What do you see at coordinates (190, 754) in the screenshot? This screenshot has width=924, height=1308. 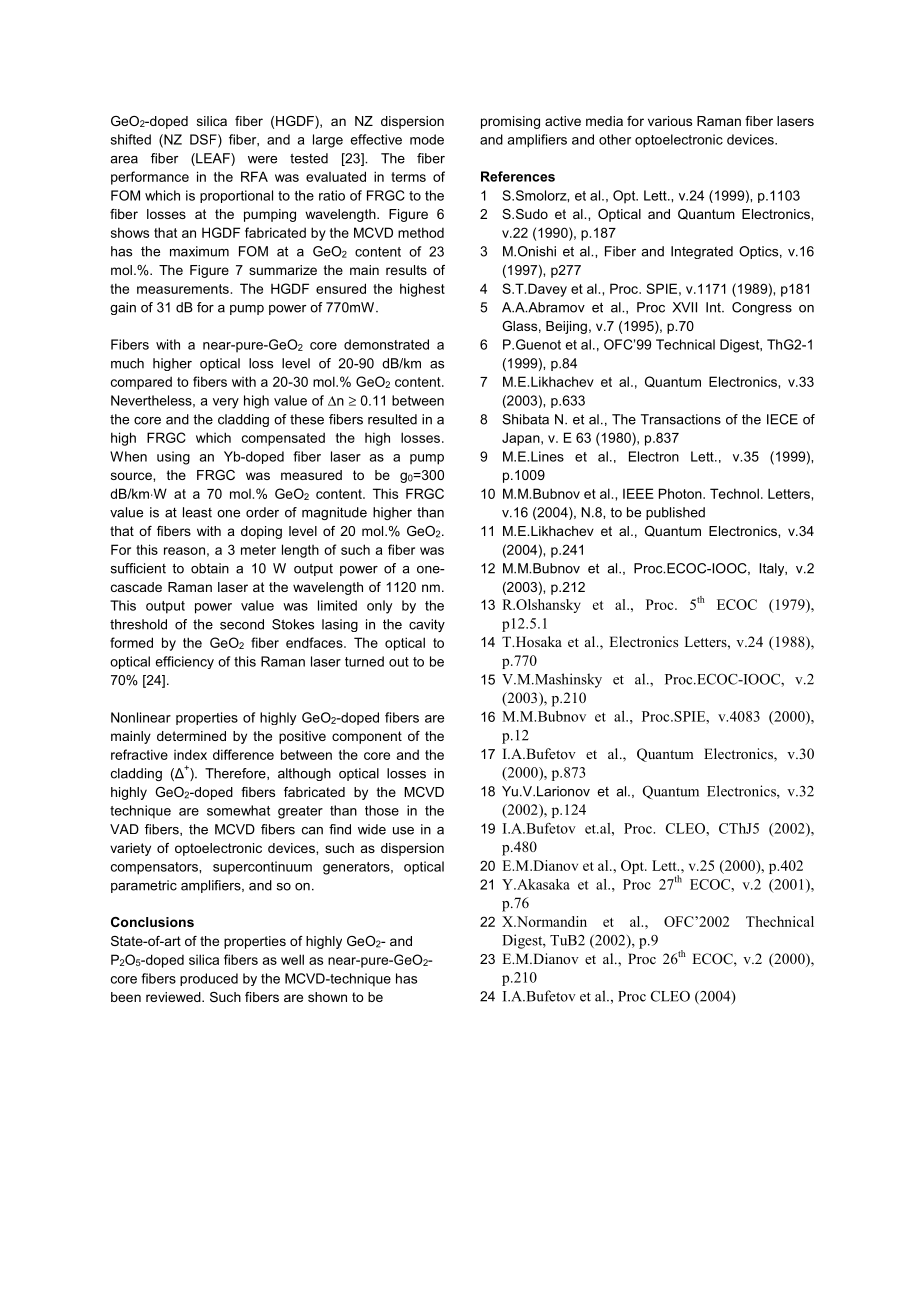 I see `index` at bounding box center [190, 754].
